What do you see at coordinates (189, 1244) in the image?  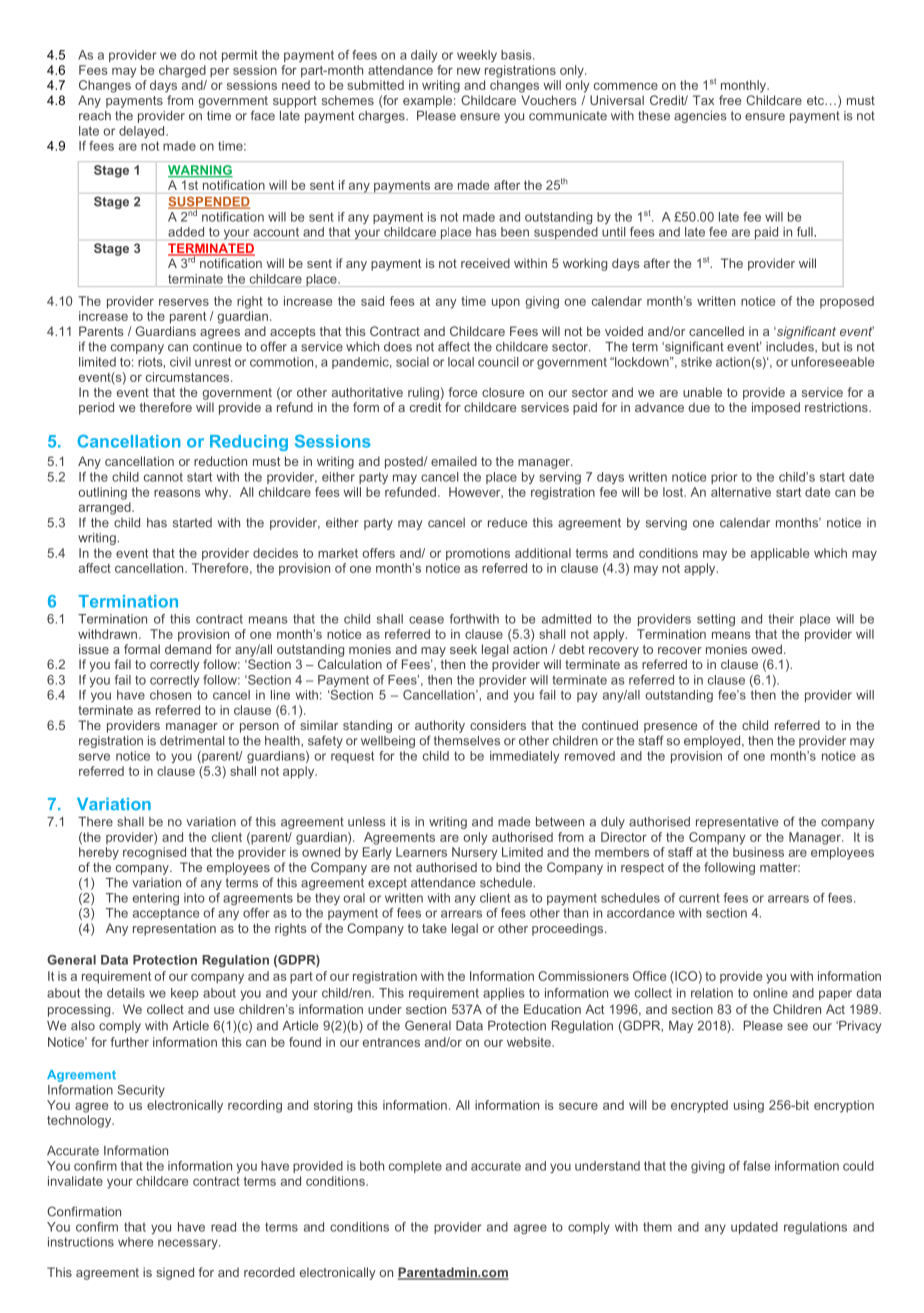 I see `necessary` at bounding box center [189, 1244].
